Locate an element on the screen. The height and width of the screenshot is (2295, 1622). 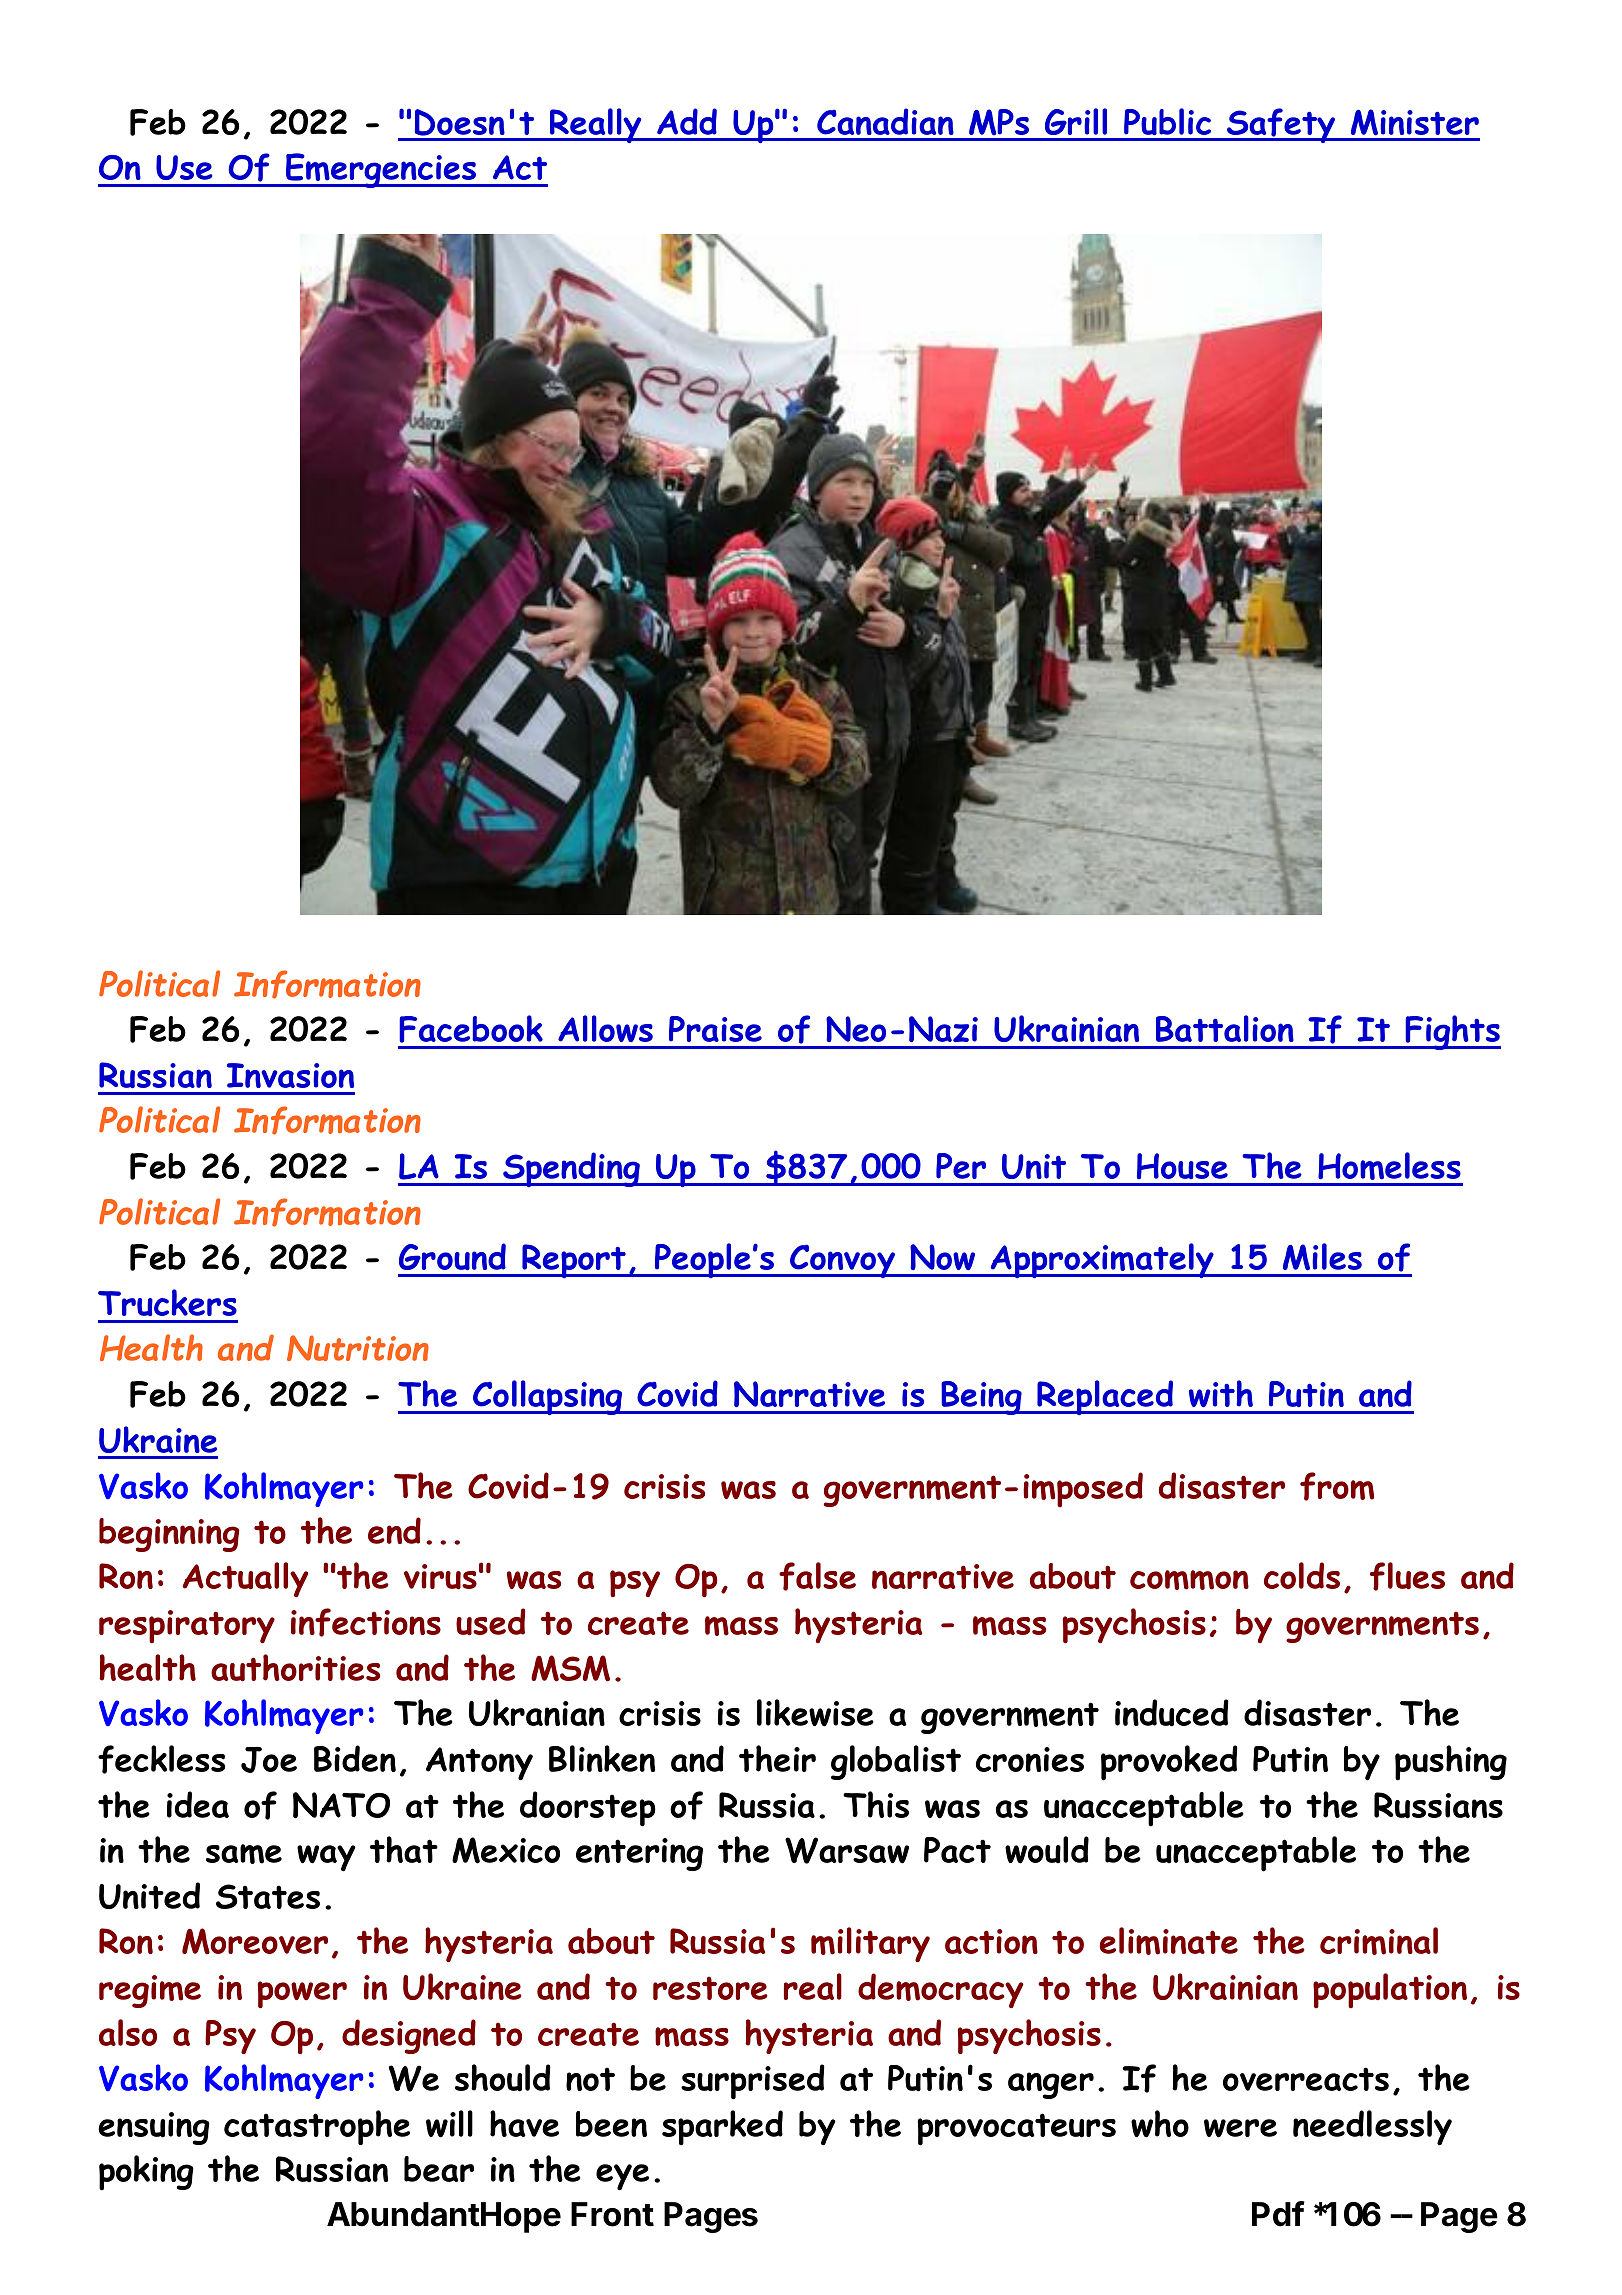
catastrophe is located at coordinates (317, 2127).
